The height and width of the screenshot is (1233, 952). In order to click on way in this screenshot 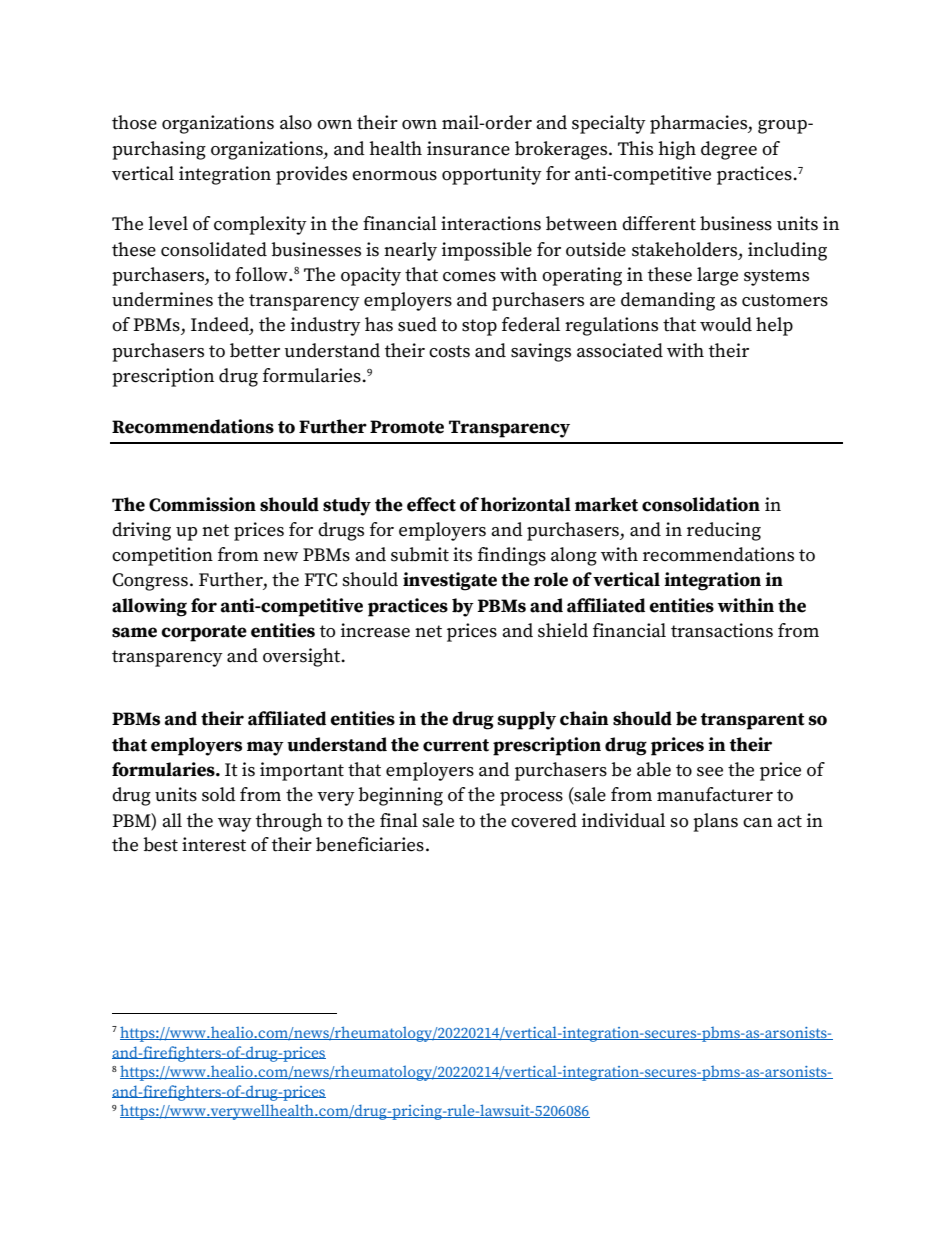, I will do `click(235, 825)`.
